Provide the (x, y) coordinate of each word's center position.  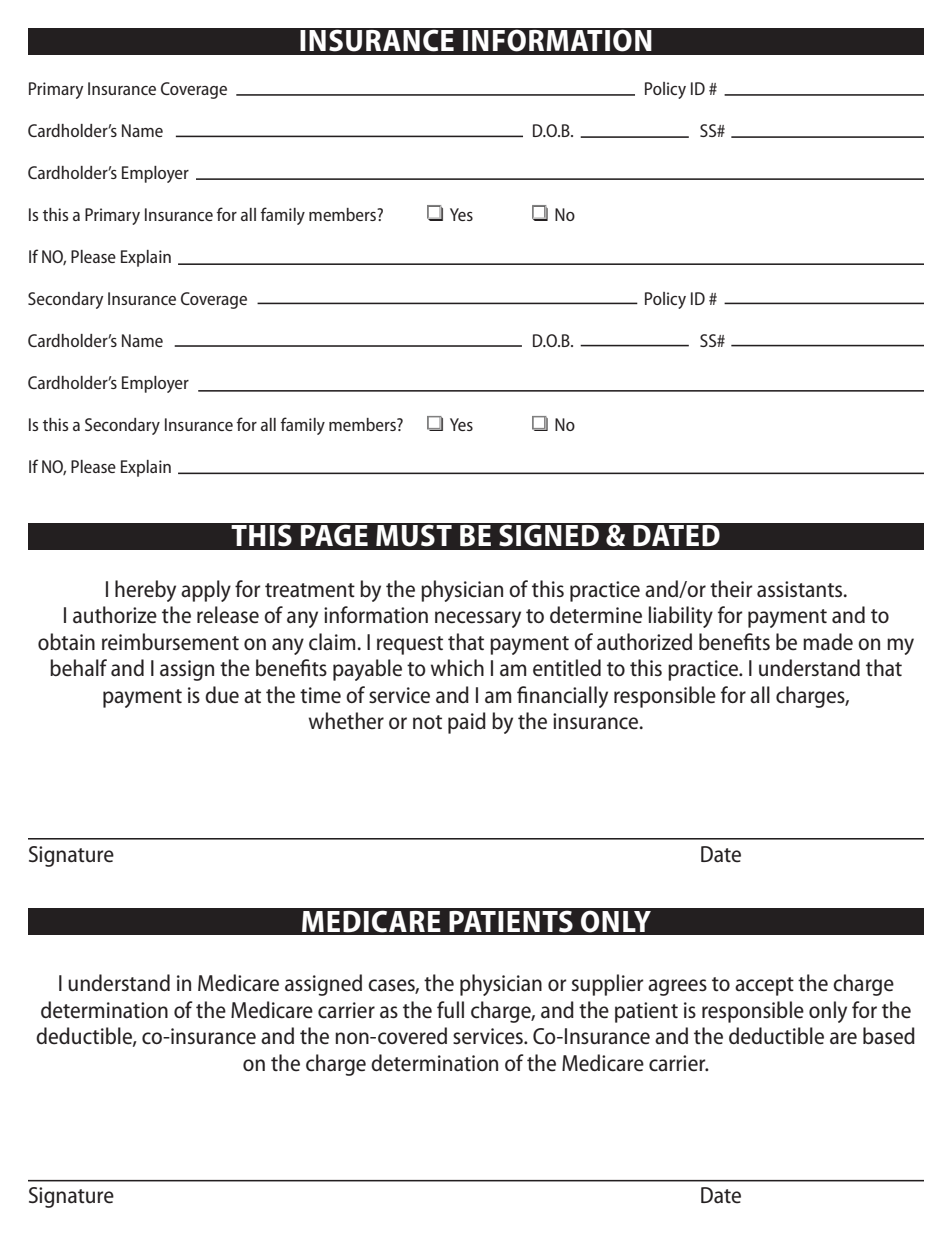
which (457, 668)
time (320, 695)
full (450, 1009)
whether (346, 721)
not (427, 722)
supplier (608, 985)
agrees (677, 987)
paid (467, 723)
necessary (478, 619)
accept (764, 986)
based (889, 1036)
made (828, 642)
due (222, 695)
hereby (145, 591)
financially (562, 697)
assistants (801, 589)
